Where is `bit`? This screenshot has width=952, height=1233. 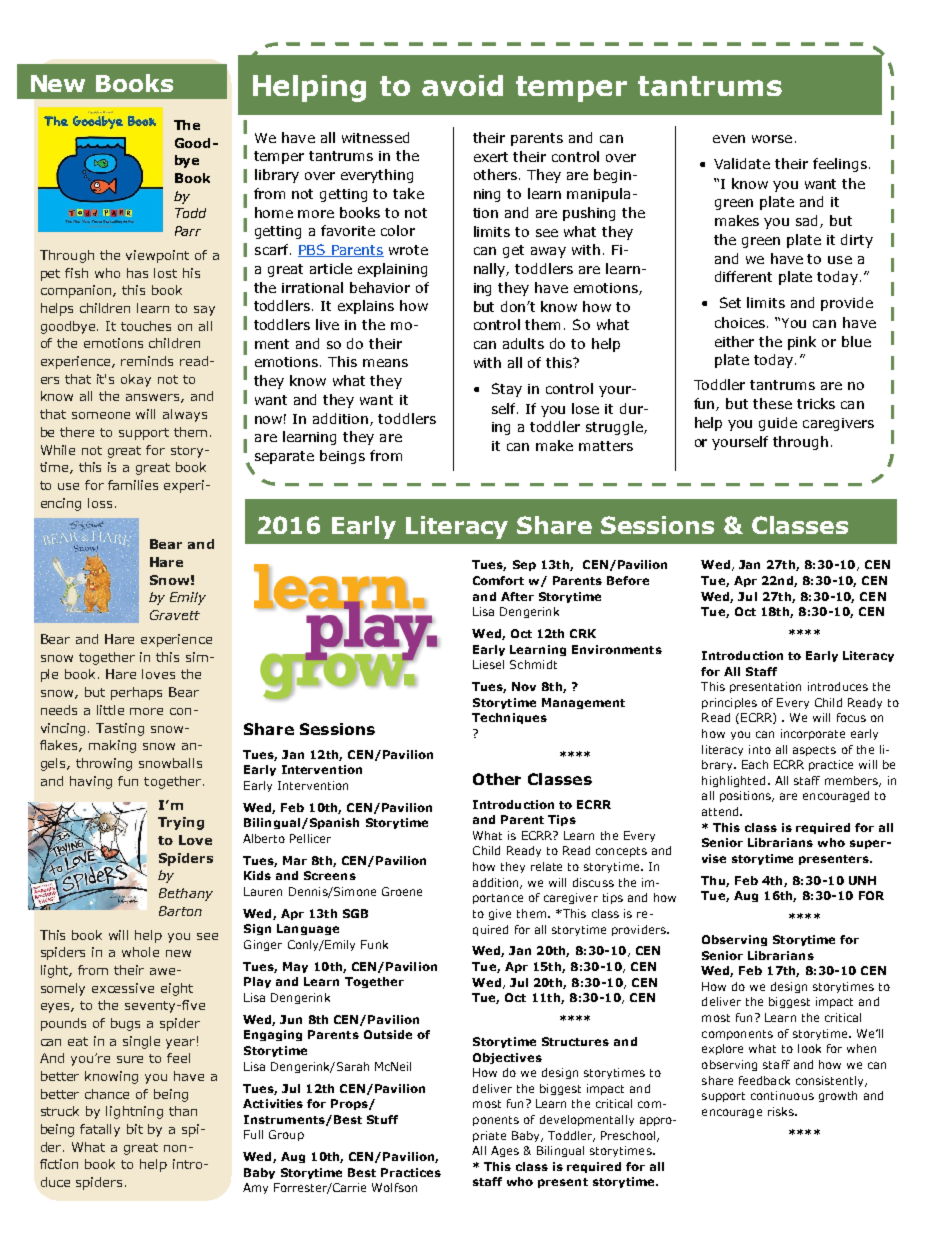 bit is located at coordinates (135, 1129).
